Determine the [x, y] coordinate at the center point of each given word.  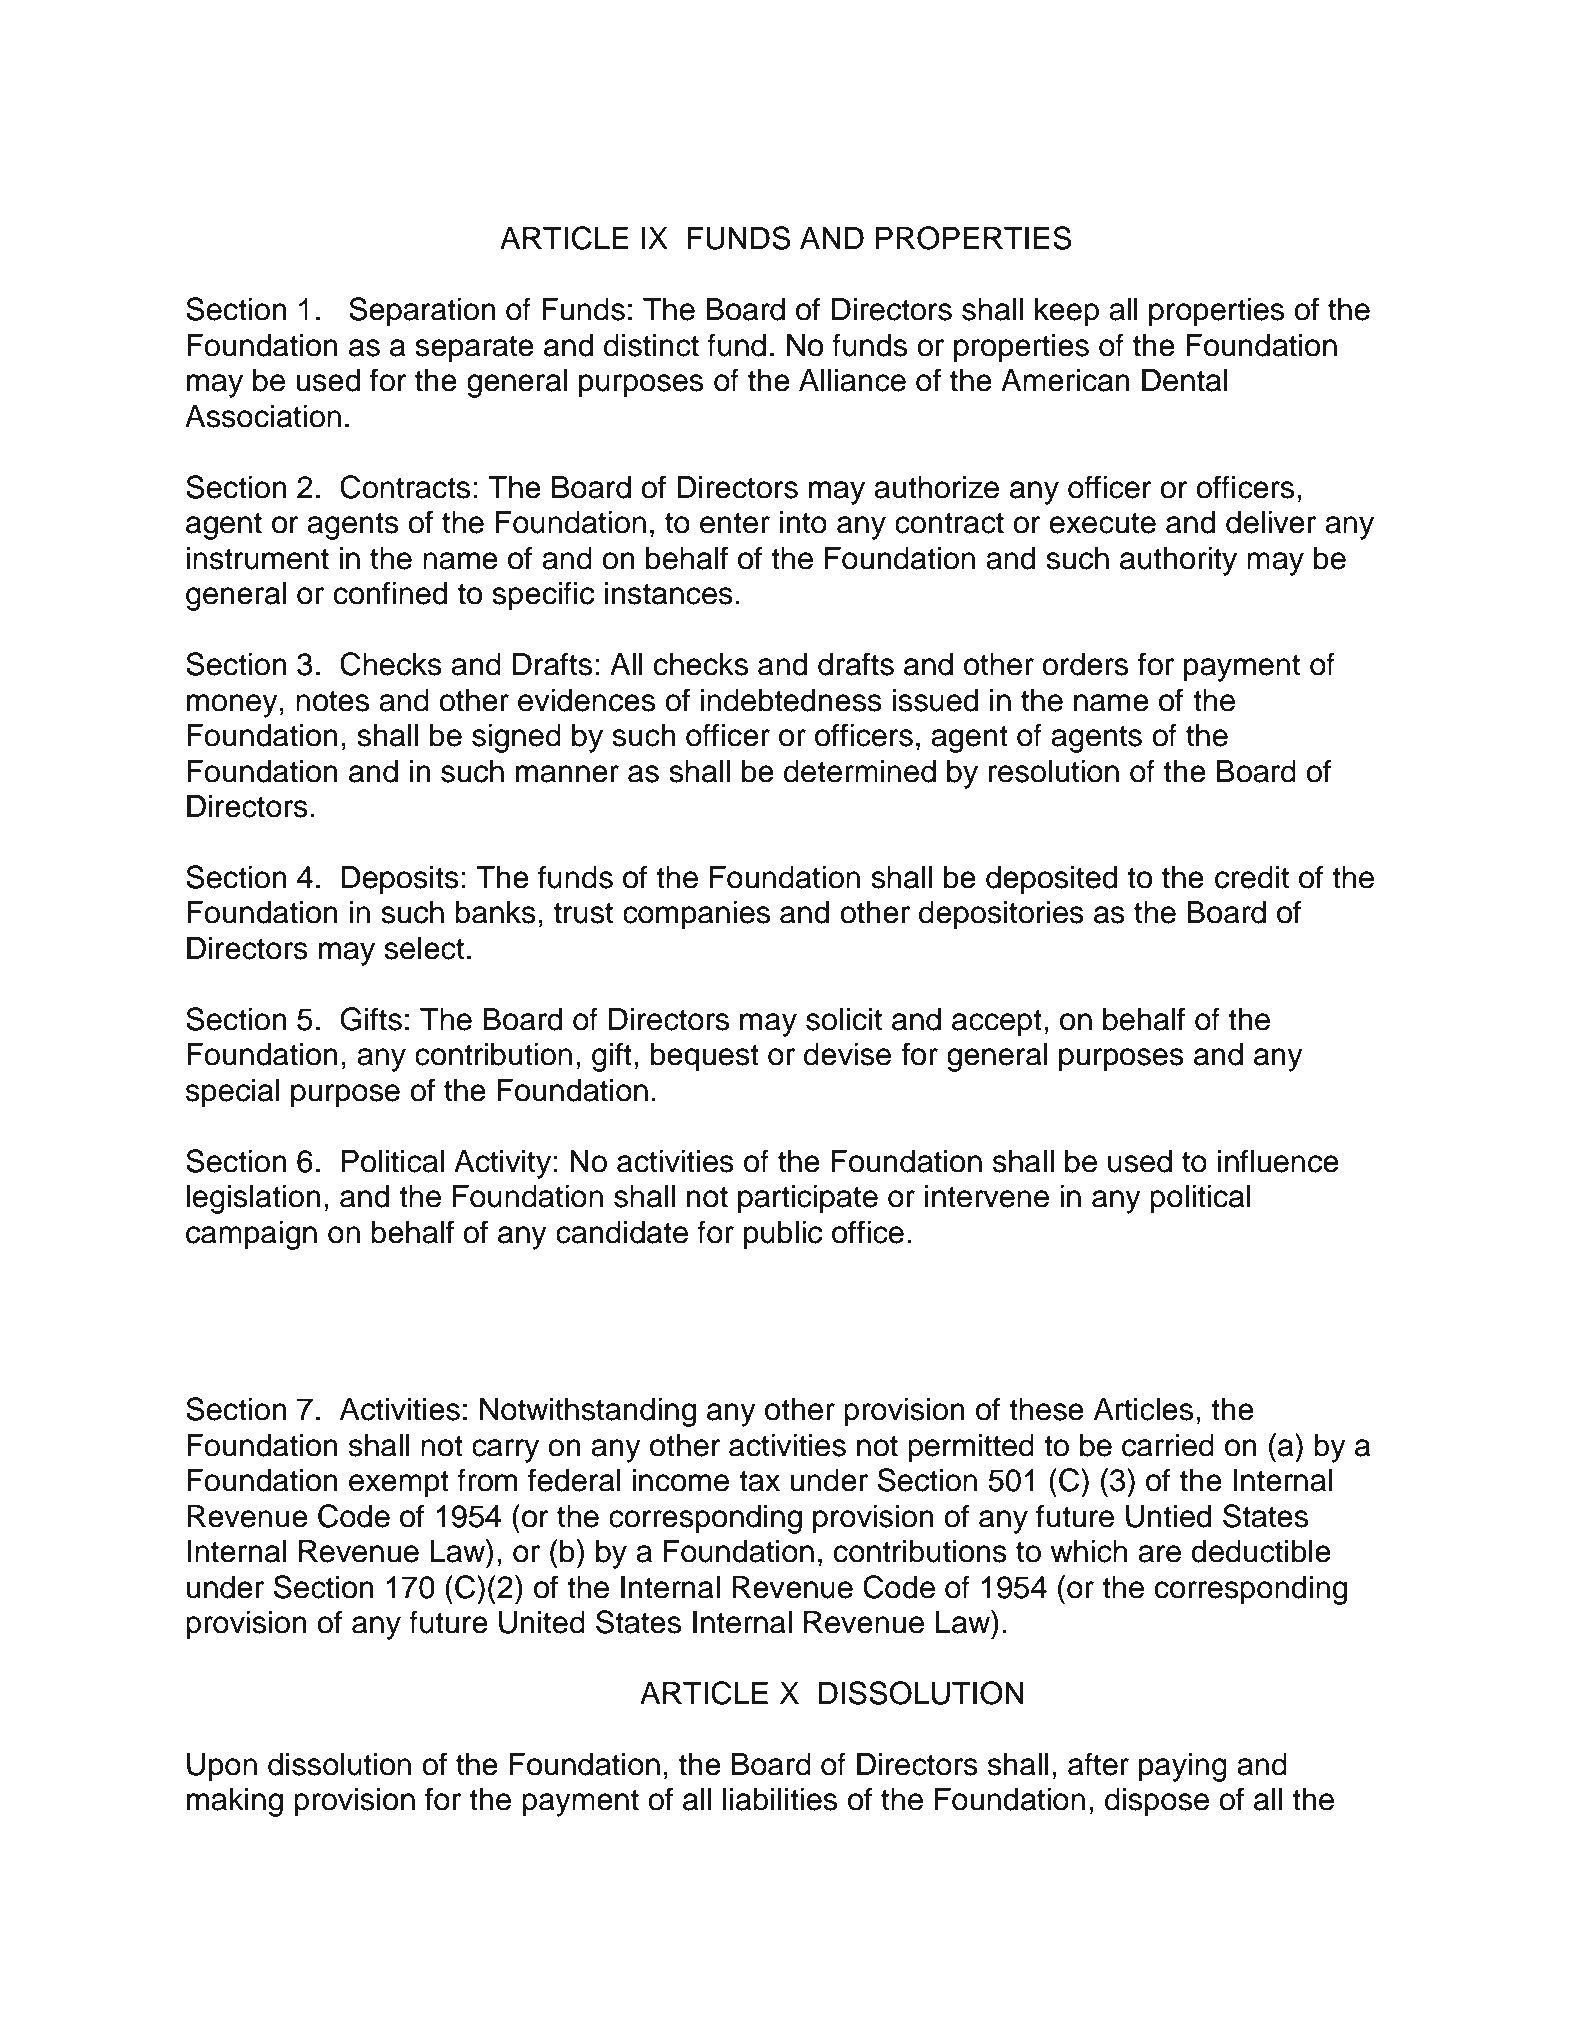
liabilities [780, 1799]
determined [860, 771]
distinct [651, 345]
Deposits [400, 880]
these [1046, 1409]
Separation [422, 312]
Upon [222, 1767]
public [783, 1235]
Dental [1185, 380]
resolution [1054, 771]
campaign [251, 1235]
